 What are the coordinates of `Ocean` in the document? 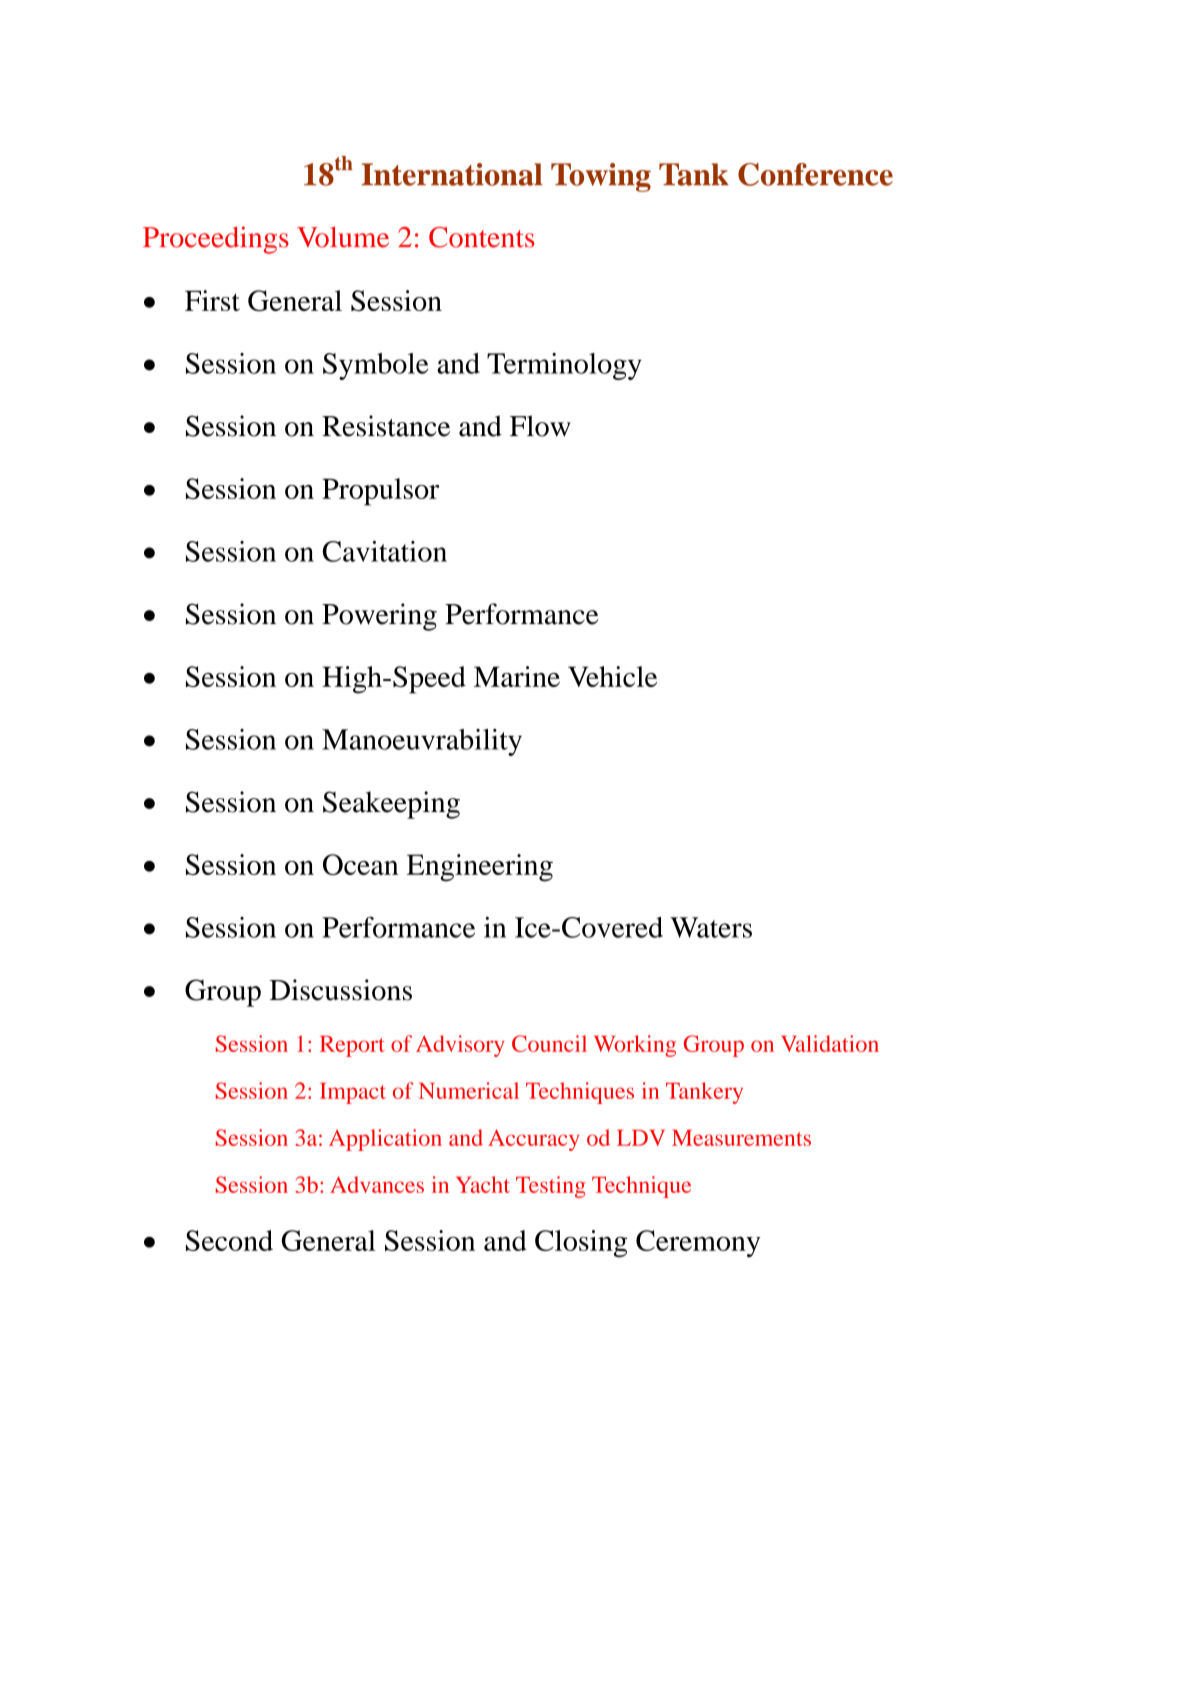 It's located at (360, 864).
